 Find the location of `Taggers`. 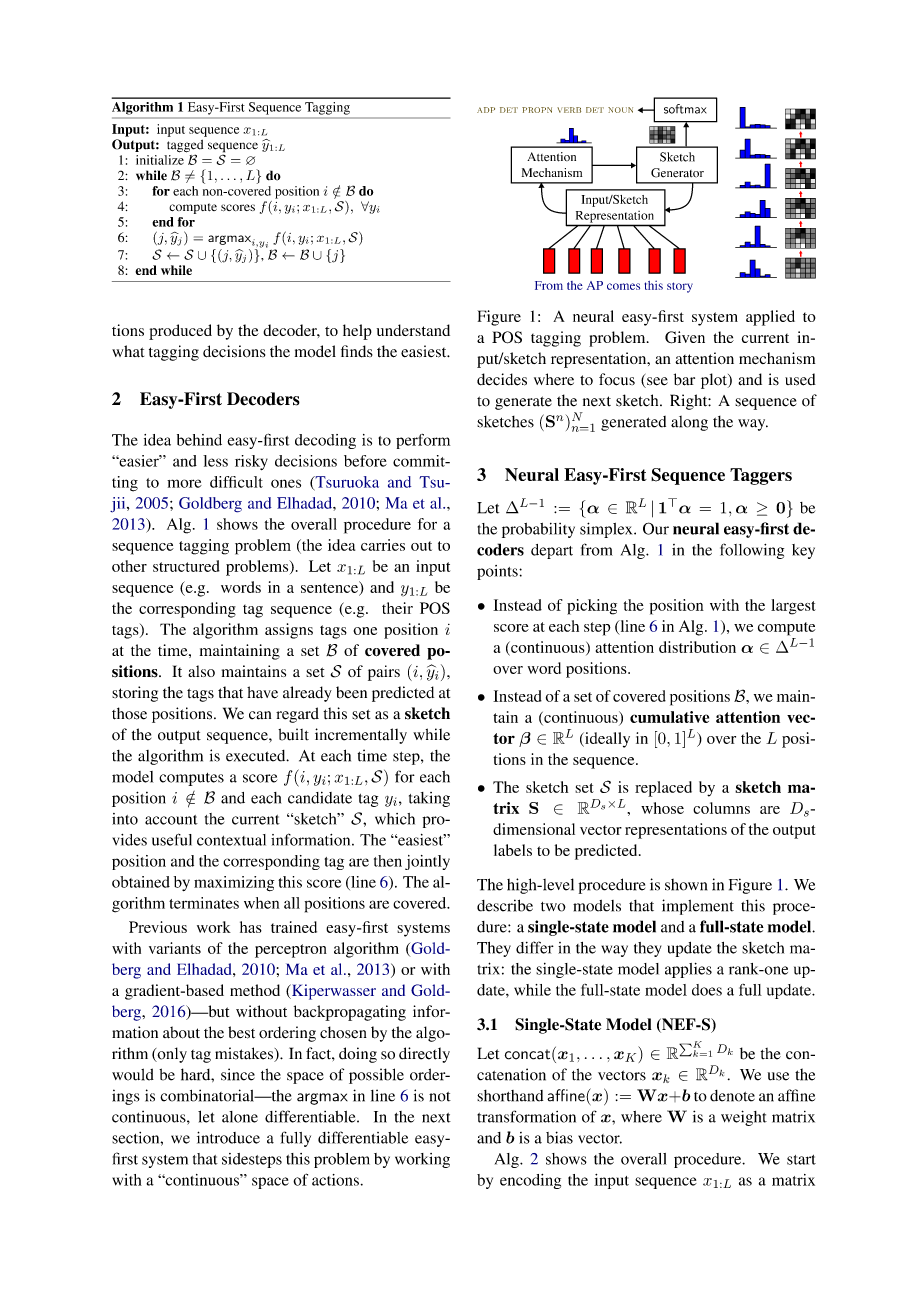

Taggers is located at coordinates (761, 476).
